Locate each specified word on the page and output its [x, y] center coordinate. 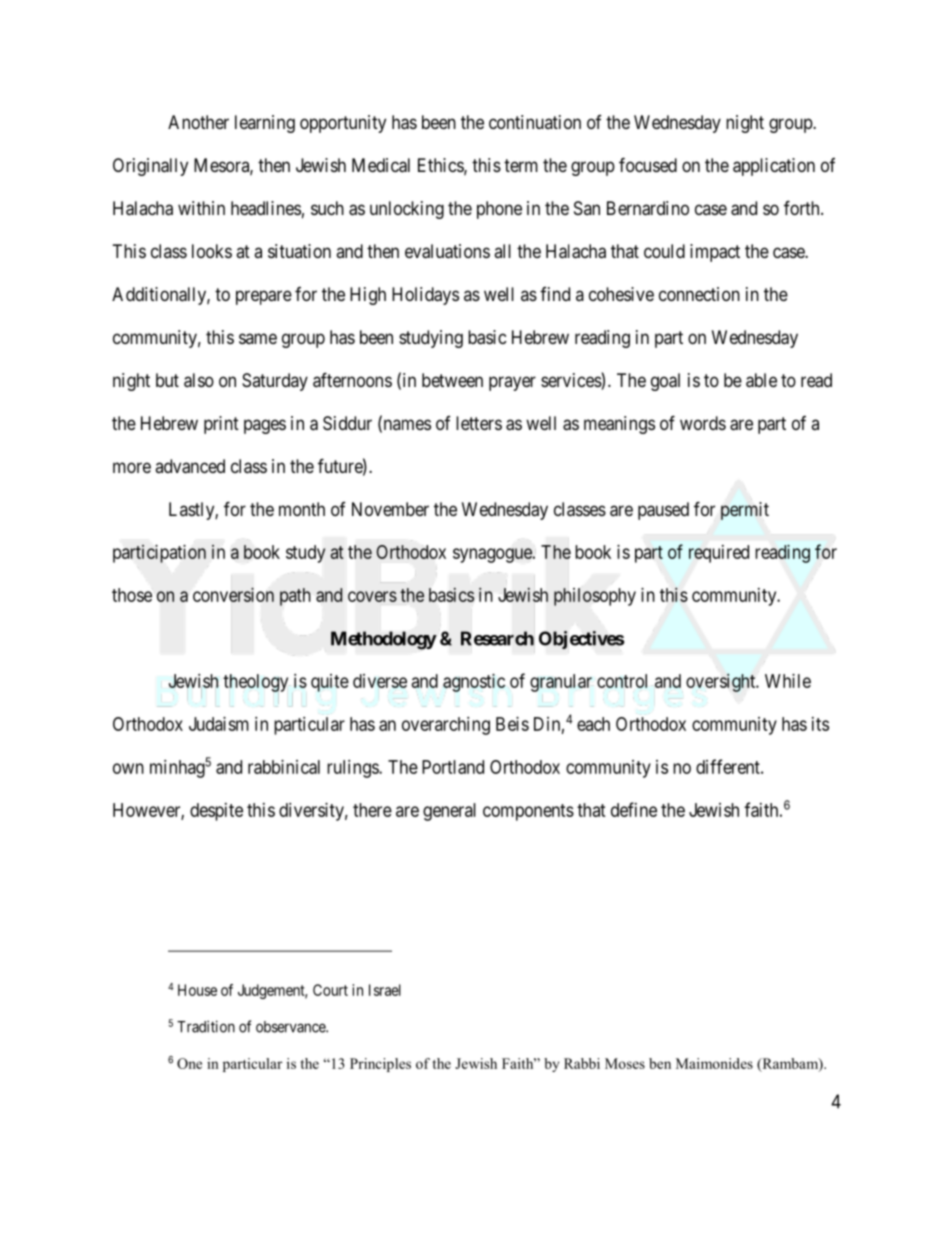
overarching [446, 726]
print [221, 425]
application [774, 167]
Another [198, 122]
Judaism [219, 724]
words [703, 423]
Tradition [206, 1026]
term [521, 165]
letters [479, 423]
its [820, 724]
